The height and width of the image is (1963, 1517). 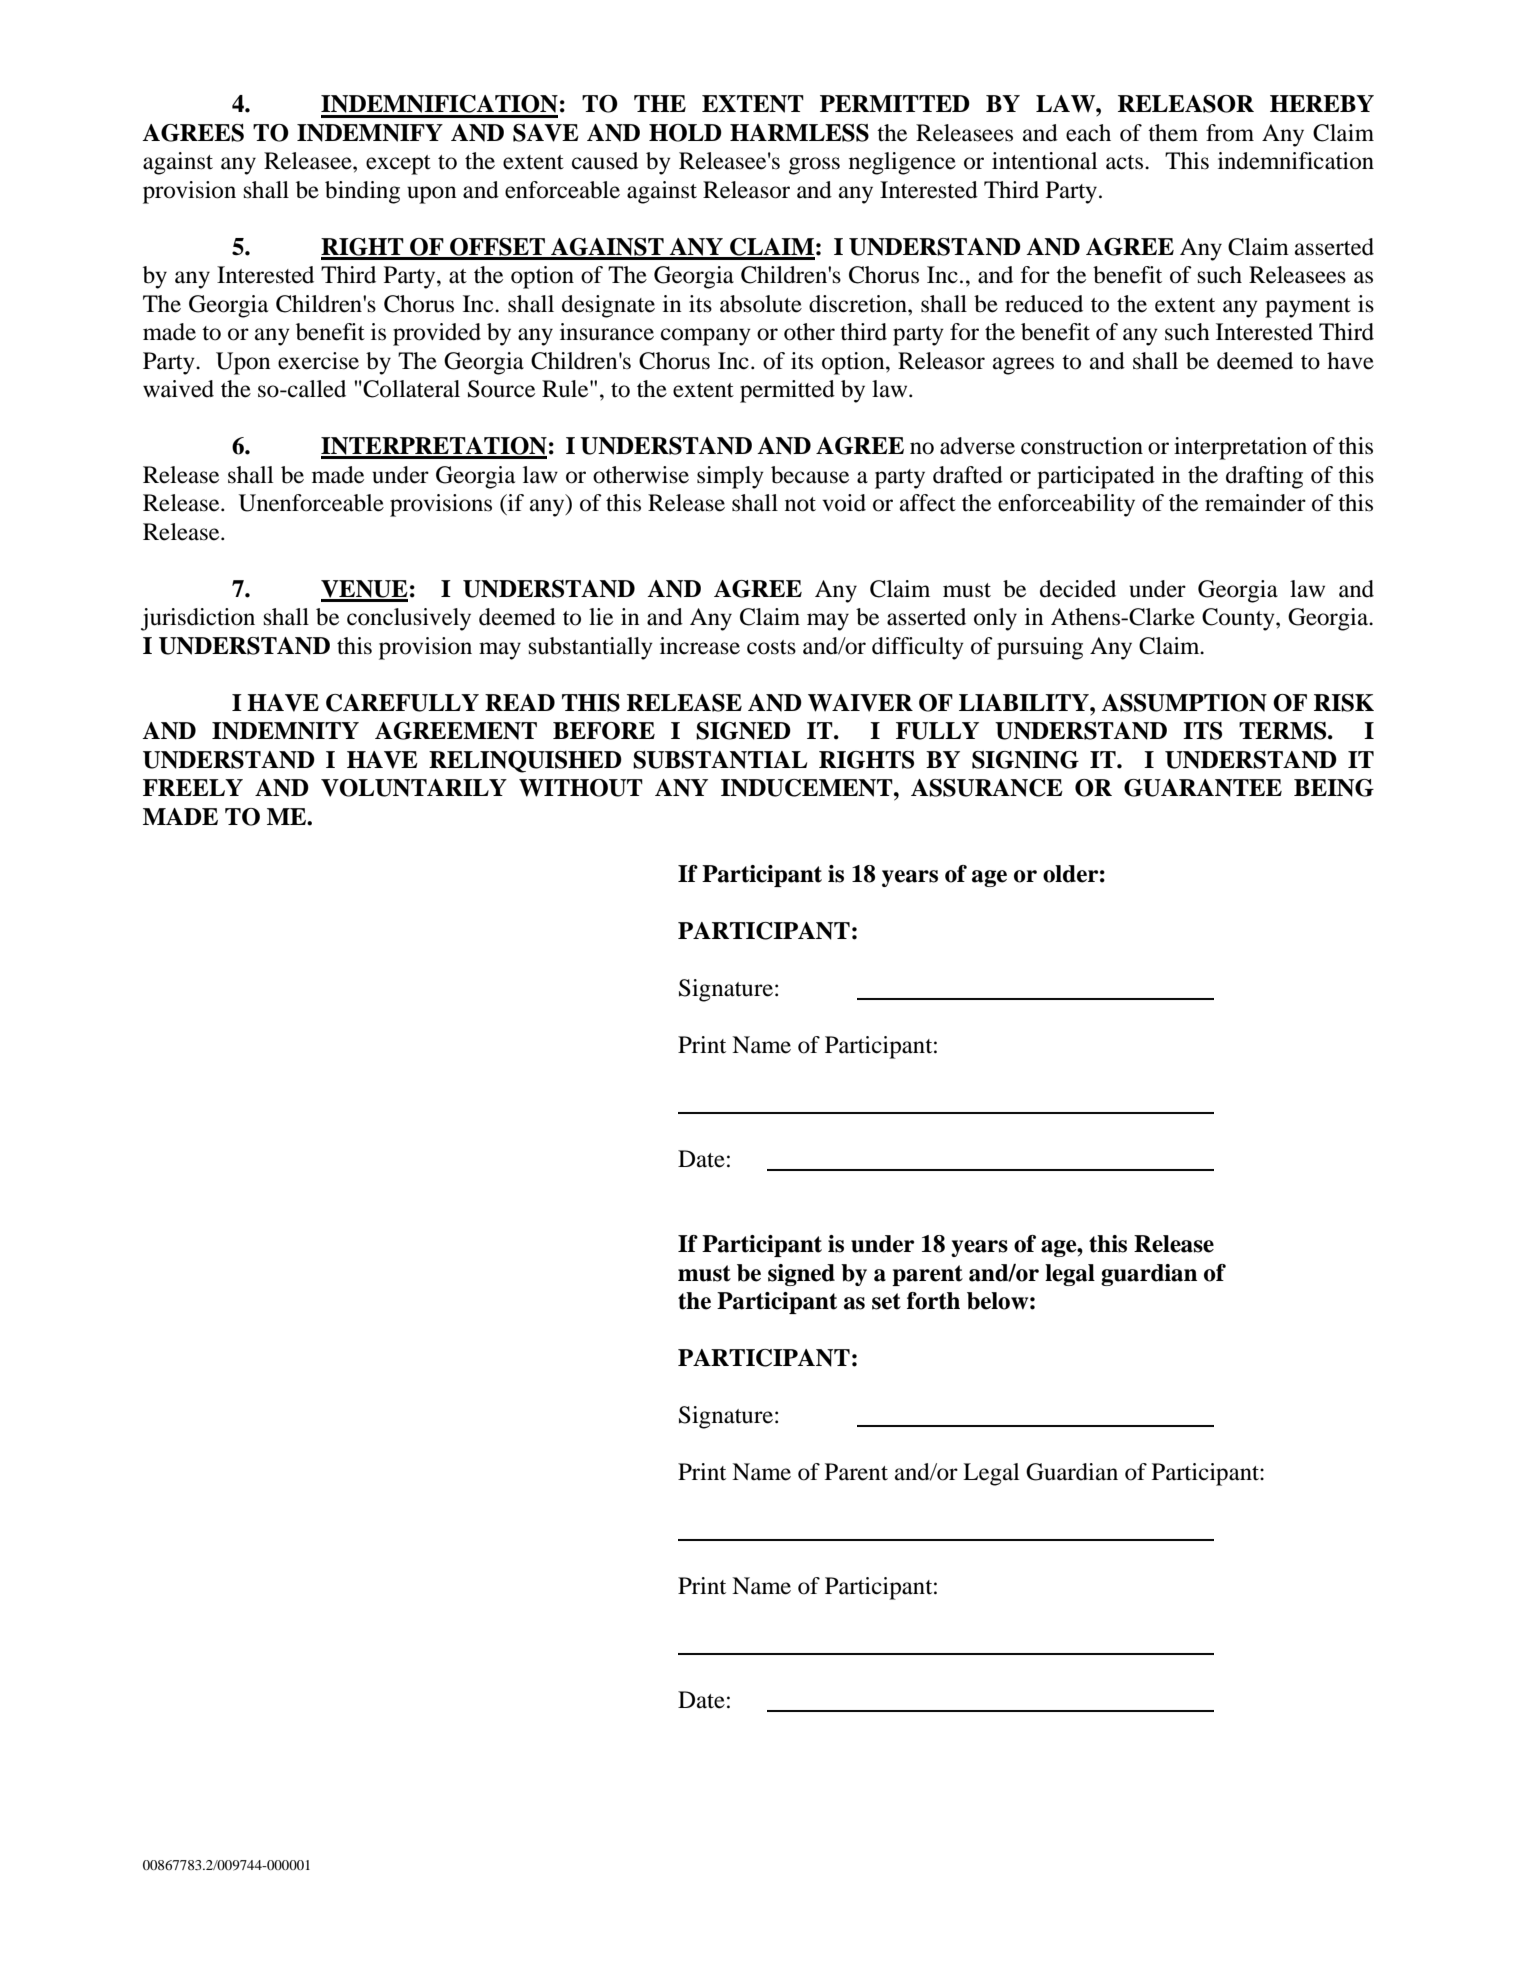 I want to click on VOLUNTARILY, so click(x=414, y=788).
